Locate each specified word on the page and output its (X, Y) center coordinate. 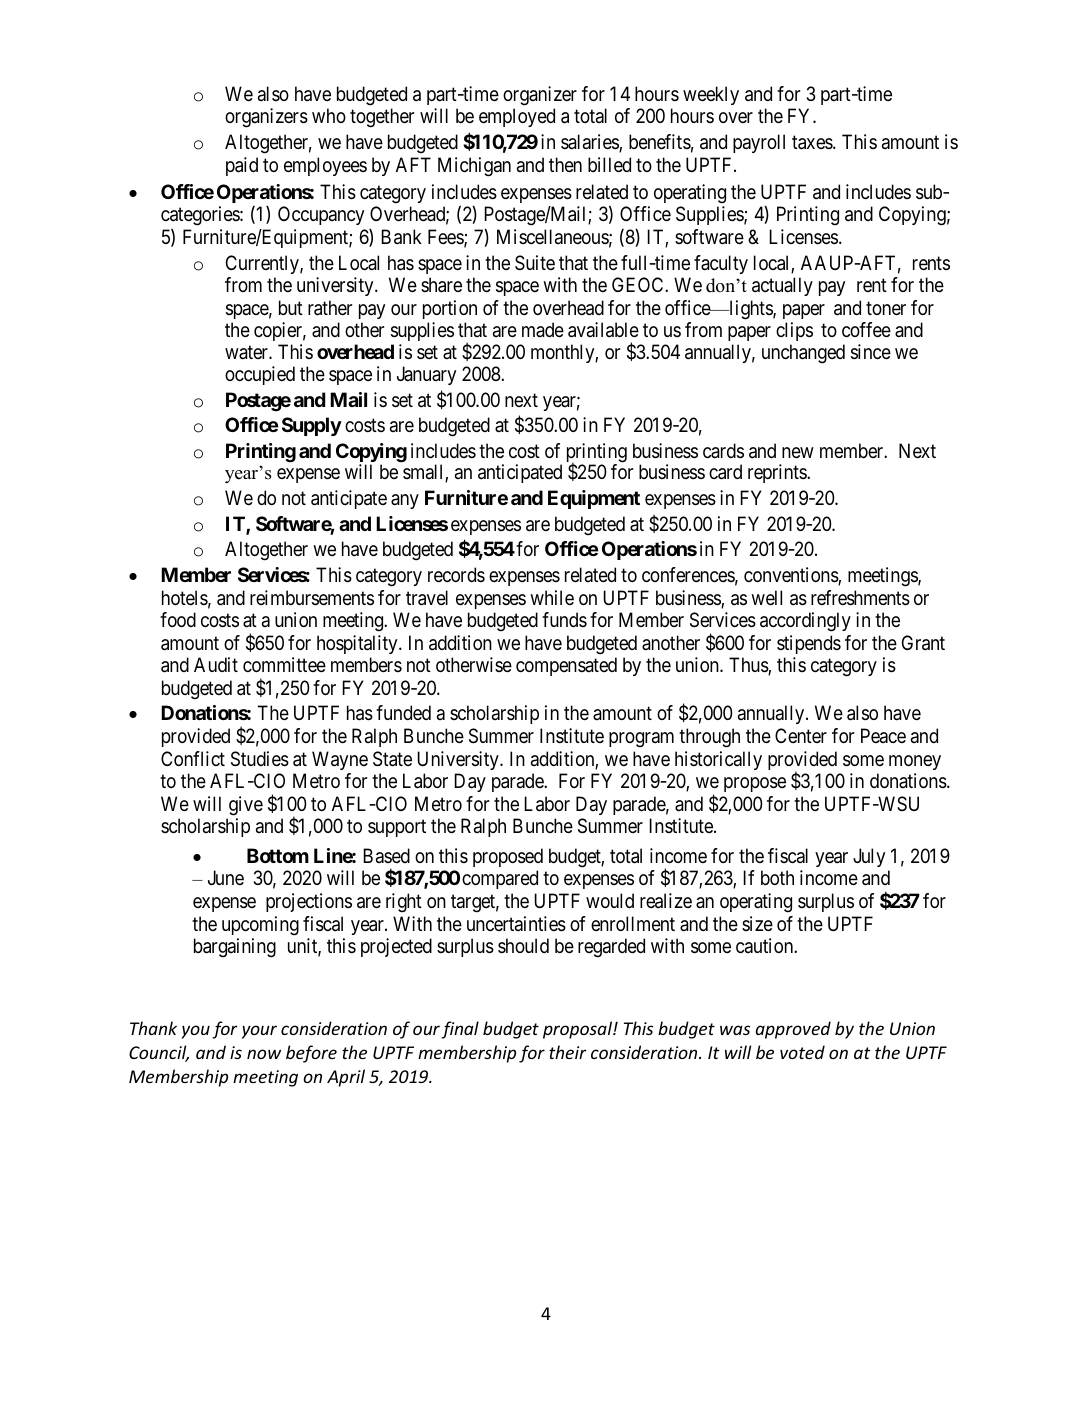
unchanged (803, 354)
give (246, 806)
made (543, 330)
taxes (813, 143)
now (264, 1054)
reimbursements (312, 598)
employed (517, 117)
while (552, 597)
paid (242, 166)
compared (500, 879)
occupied (260, 375)
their (567, 1052)
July (869, 857)
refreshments (860, 598)
